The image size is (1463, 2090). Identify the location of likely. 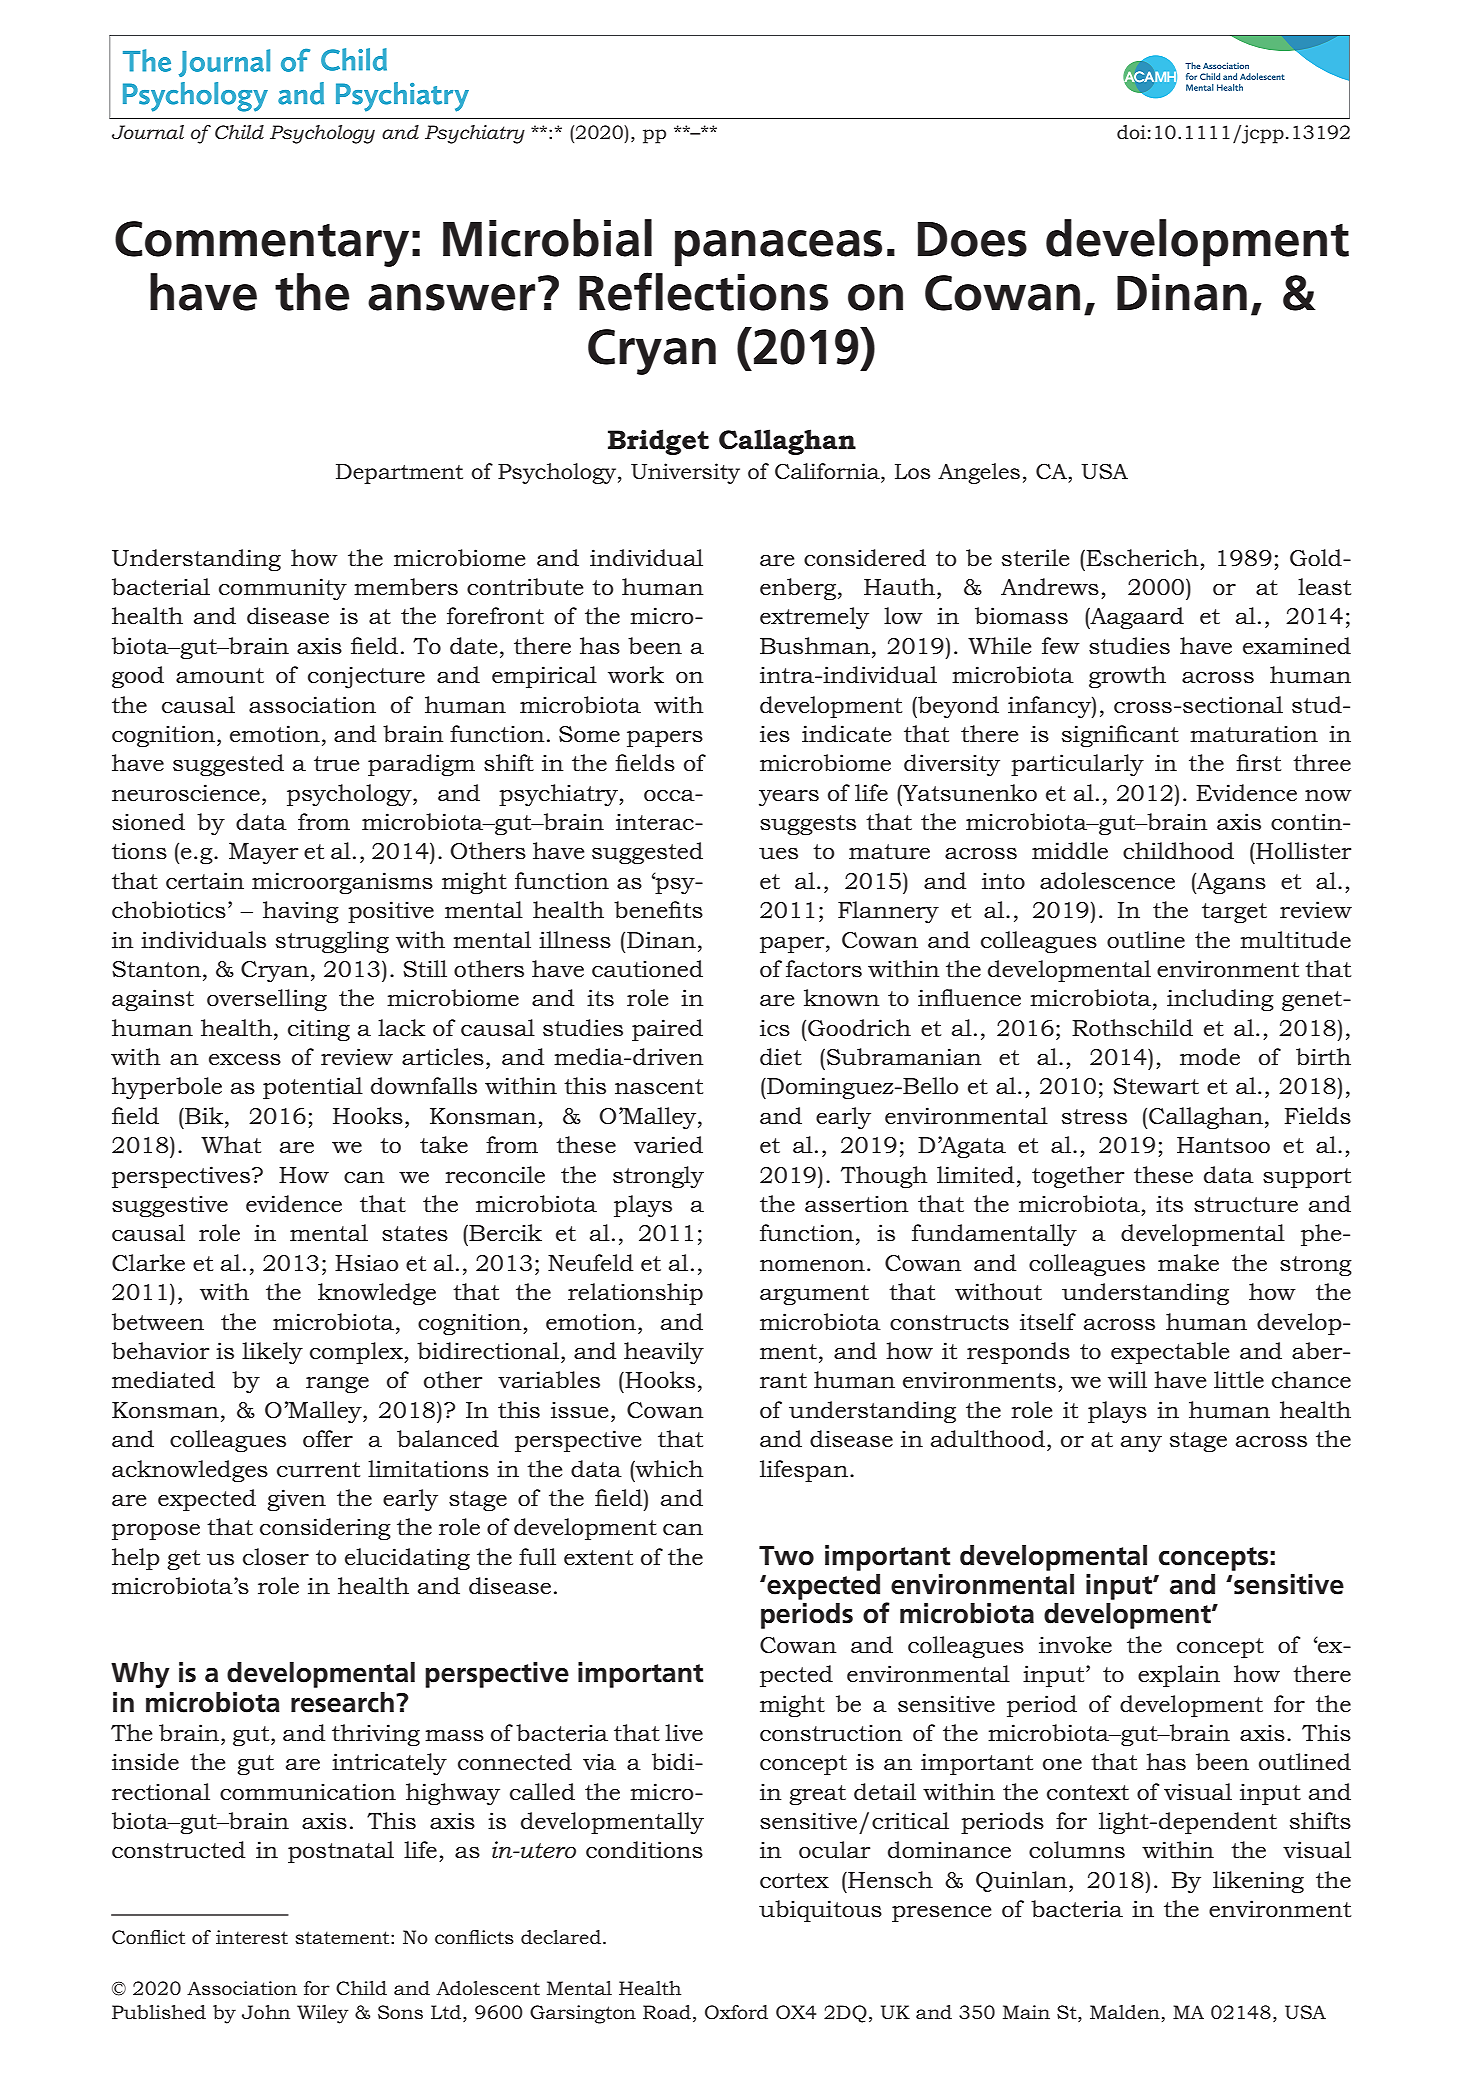
(272, 1353).
